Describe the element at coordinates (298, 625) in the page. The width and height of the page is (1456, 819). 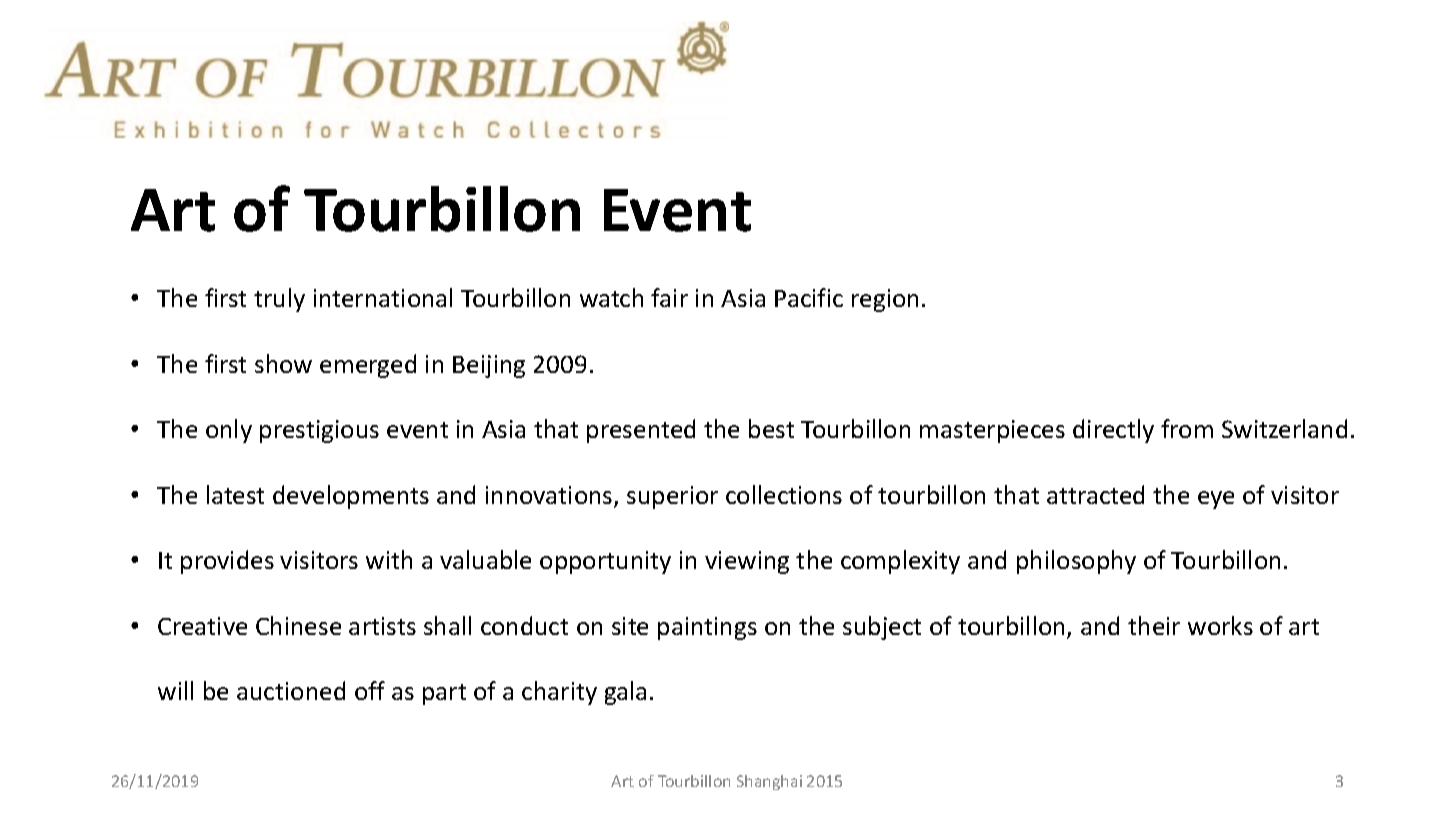
I see `Chinese` at that location.
